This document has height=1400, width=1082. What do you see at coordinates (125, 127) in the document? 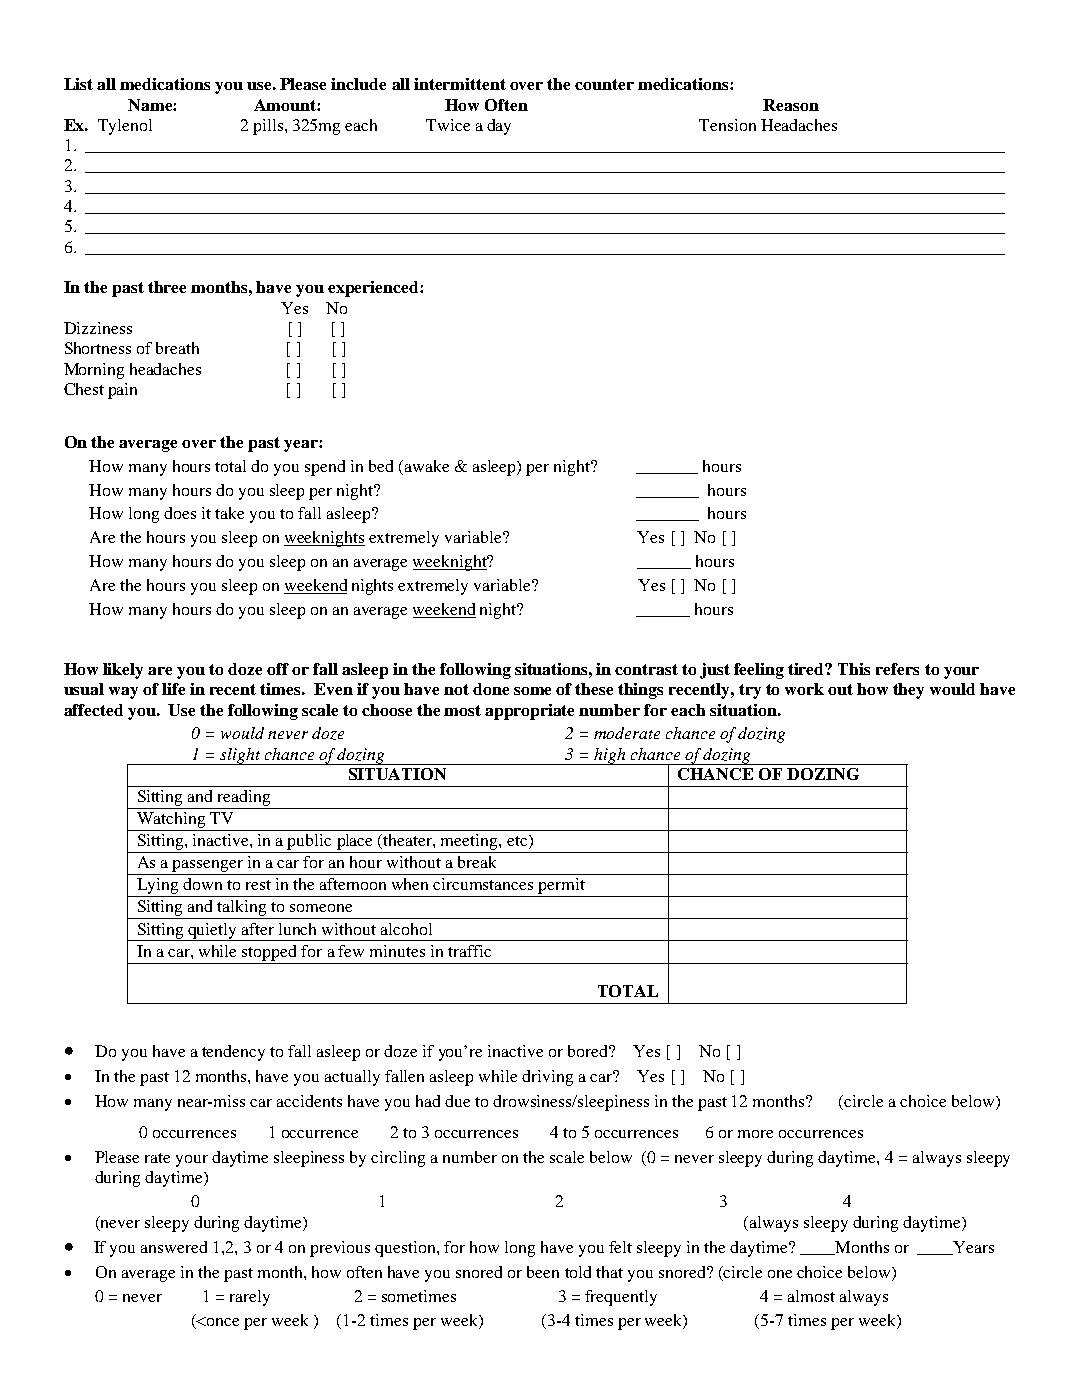
I see `Tylenol` at bounding box center [125, 127].
